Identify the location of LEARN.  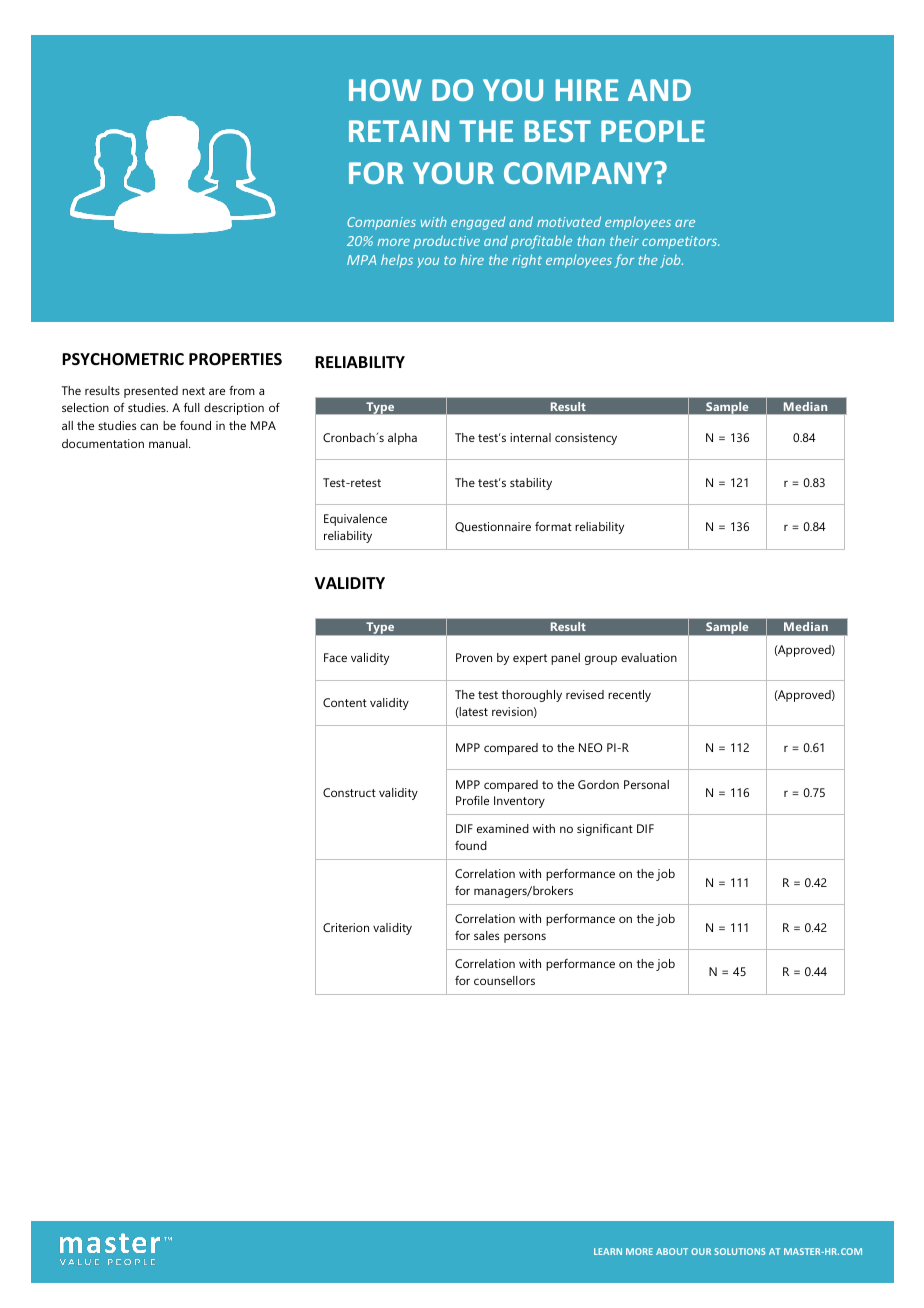
(608, 1251).
